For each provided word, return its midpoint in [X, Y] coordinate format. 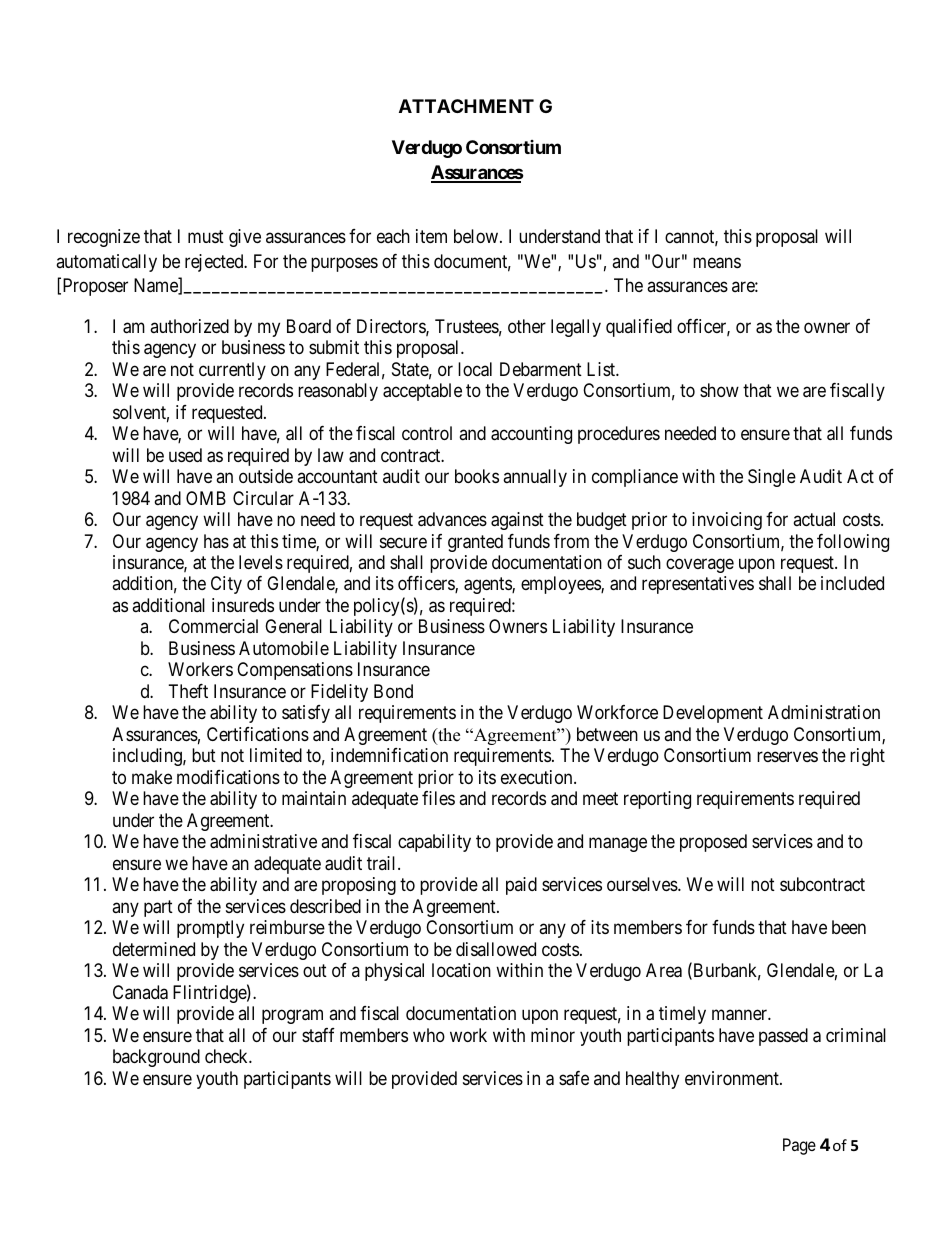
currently [232, 371]
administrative [263, 841]
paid [521, 886]
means [717, 263]
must [206, 236]
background [156, 1058]
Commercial [213, 626]
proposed [713, 843]
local [475, 369]
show [719, 390]
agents [488, 586]
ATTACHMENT [466, 106]
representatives [698, 585]
